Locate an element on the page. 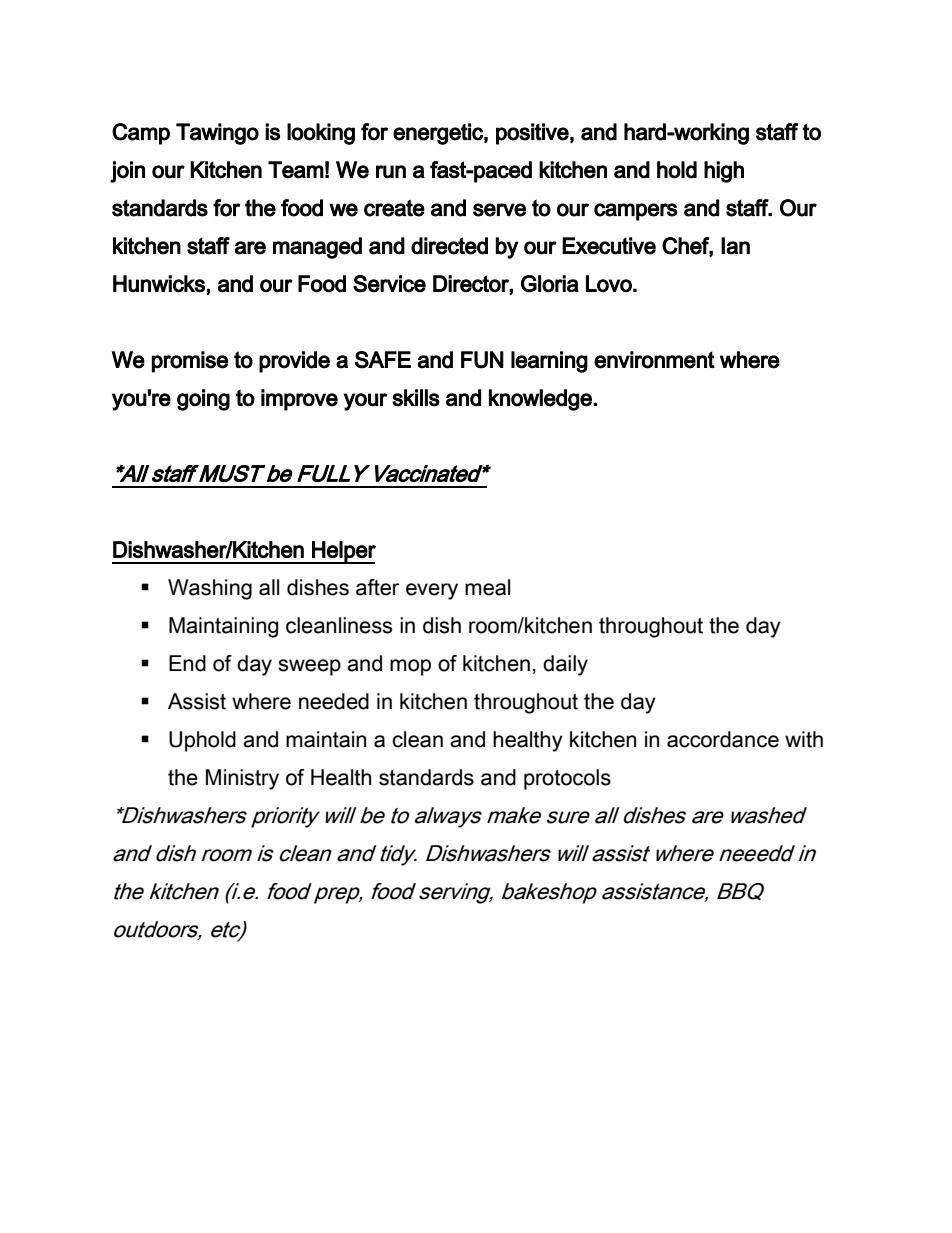 The height and width of the document is (1233, 952). environment is located at coordinates (654, 360).
